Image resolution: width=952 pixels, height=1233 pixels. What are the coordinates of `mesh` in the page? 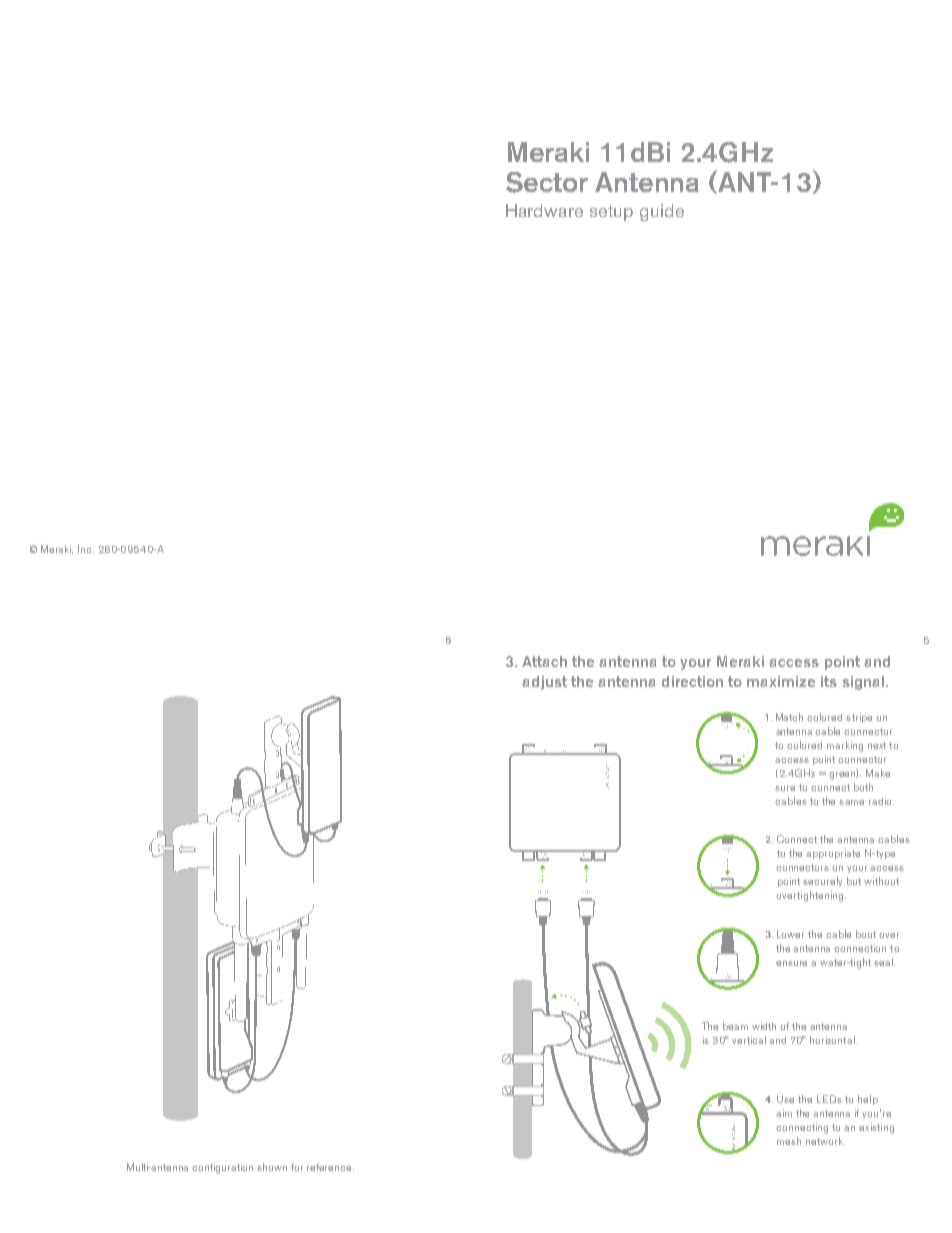 It's located at (789, 1141).
